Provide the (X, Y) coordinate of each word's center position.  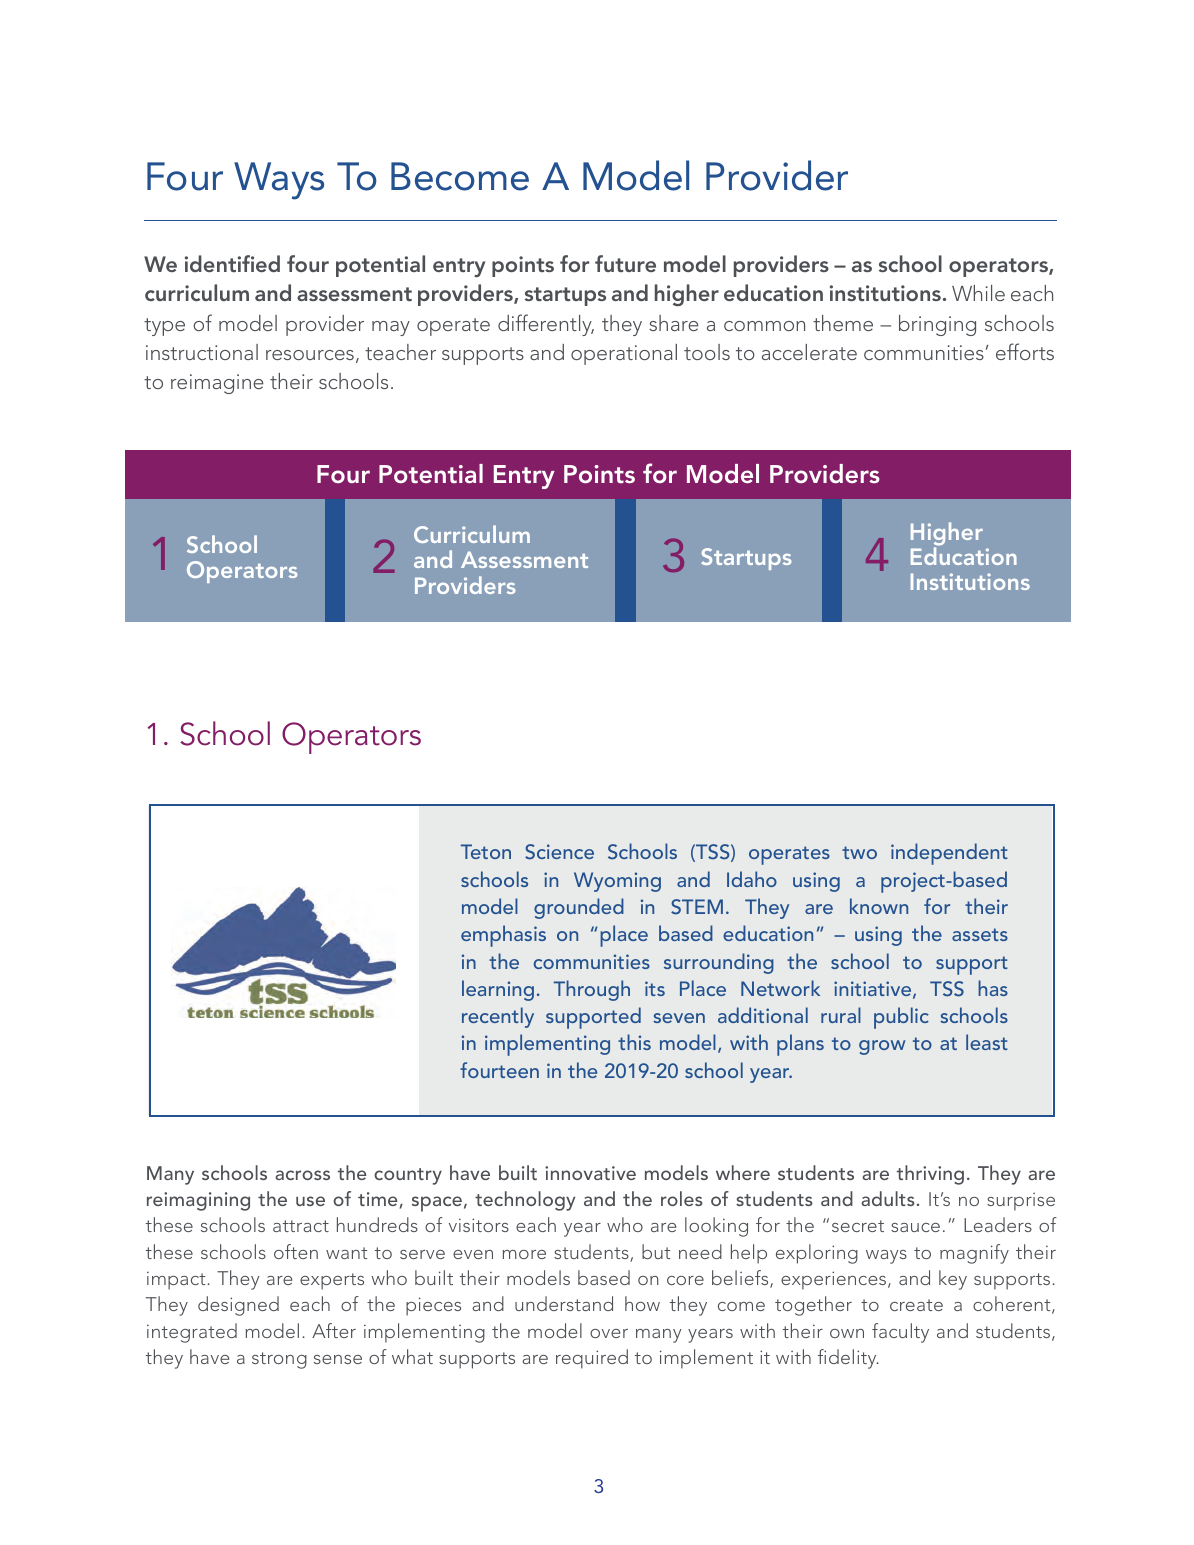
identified (232, 263)
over (609, 1333)
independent (949, 854)
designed (238, 1306)
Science (559, 852)
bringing (937, 325)
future (625, 263)
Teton (486, 851)
